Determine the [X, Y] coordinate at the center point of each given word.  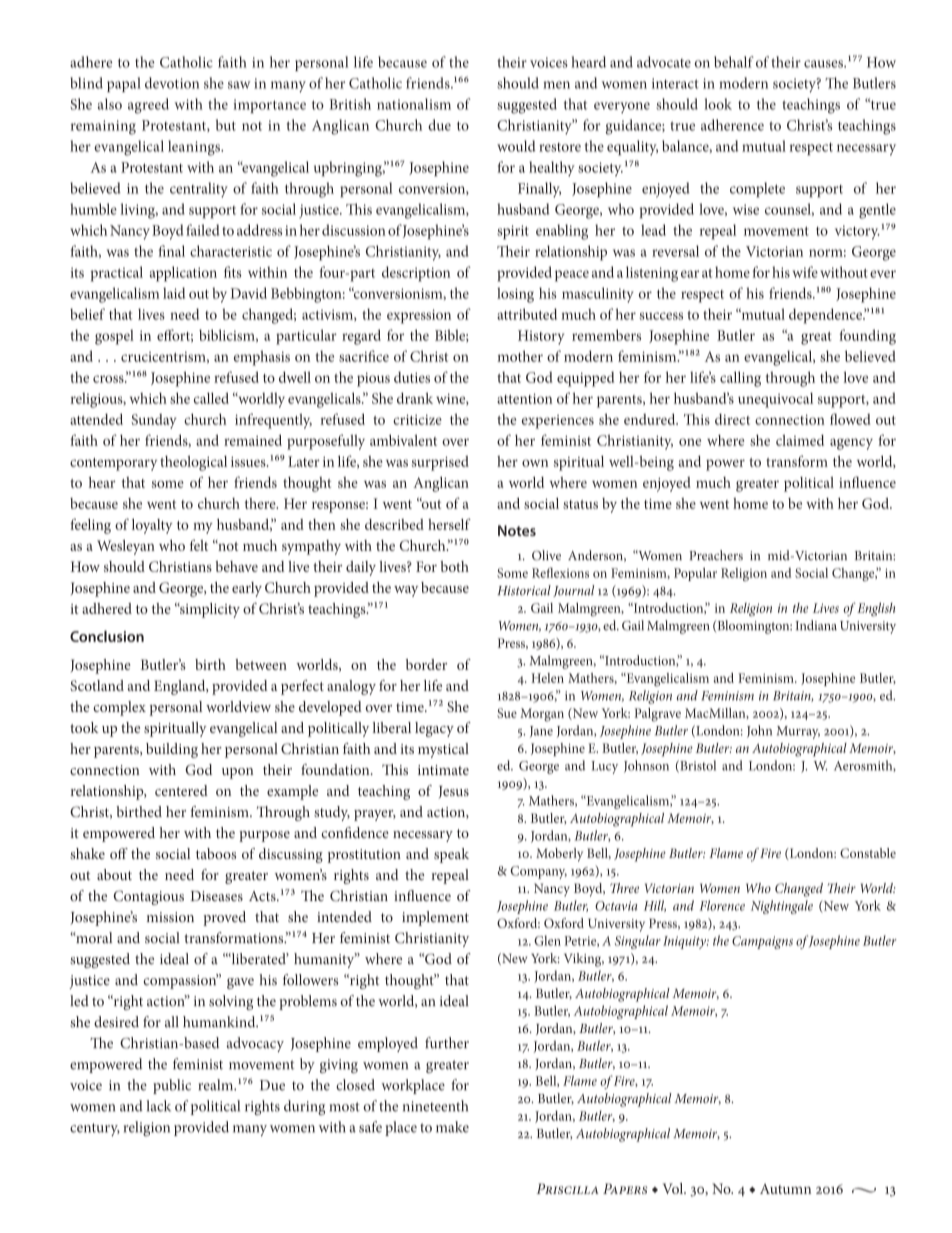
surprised [440, 463]
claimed [800, 440]
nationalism [414, 104]
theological [193, 463]
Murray [798, 732]
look [718, 104]
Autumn [785, 1189]
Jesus [454, 792]
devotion [172, 83]
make [452, 1127]
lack [159, 1106]
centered [181, 790]
